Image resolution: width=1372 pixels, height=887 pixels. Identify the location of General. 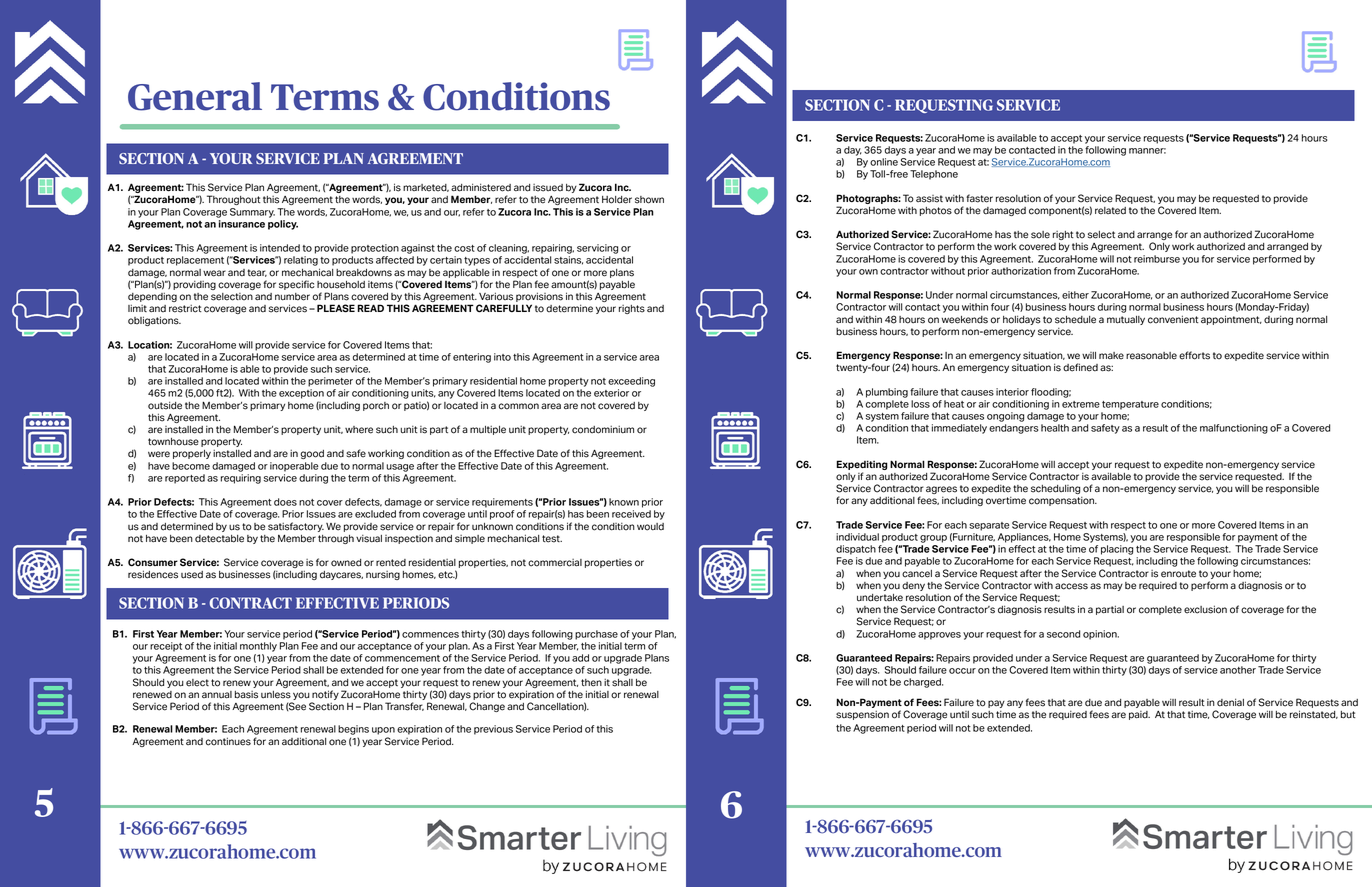
(195, 96).
